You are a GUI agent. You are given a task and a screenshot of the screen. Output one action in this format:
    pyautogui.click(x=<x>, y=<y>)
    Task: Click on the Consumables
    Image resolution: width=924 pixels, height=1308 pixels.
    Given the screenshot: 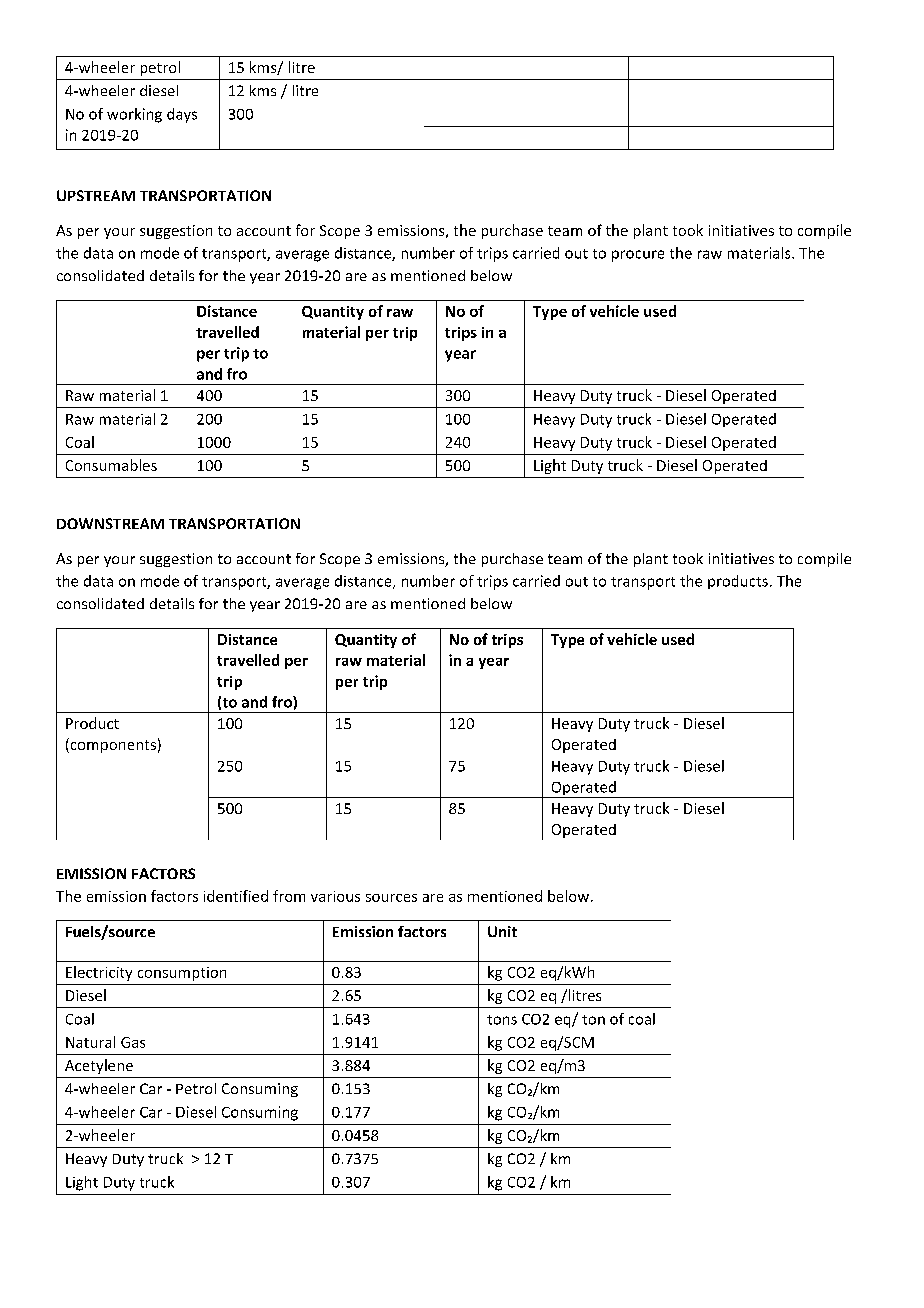 What is the action you would take?
    pyautogui.click(x=111, y=465)
